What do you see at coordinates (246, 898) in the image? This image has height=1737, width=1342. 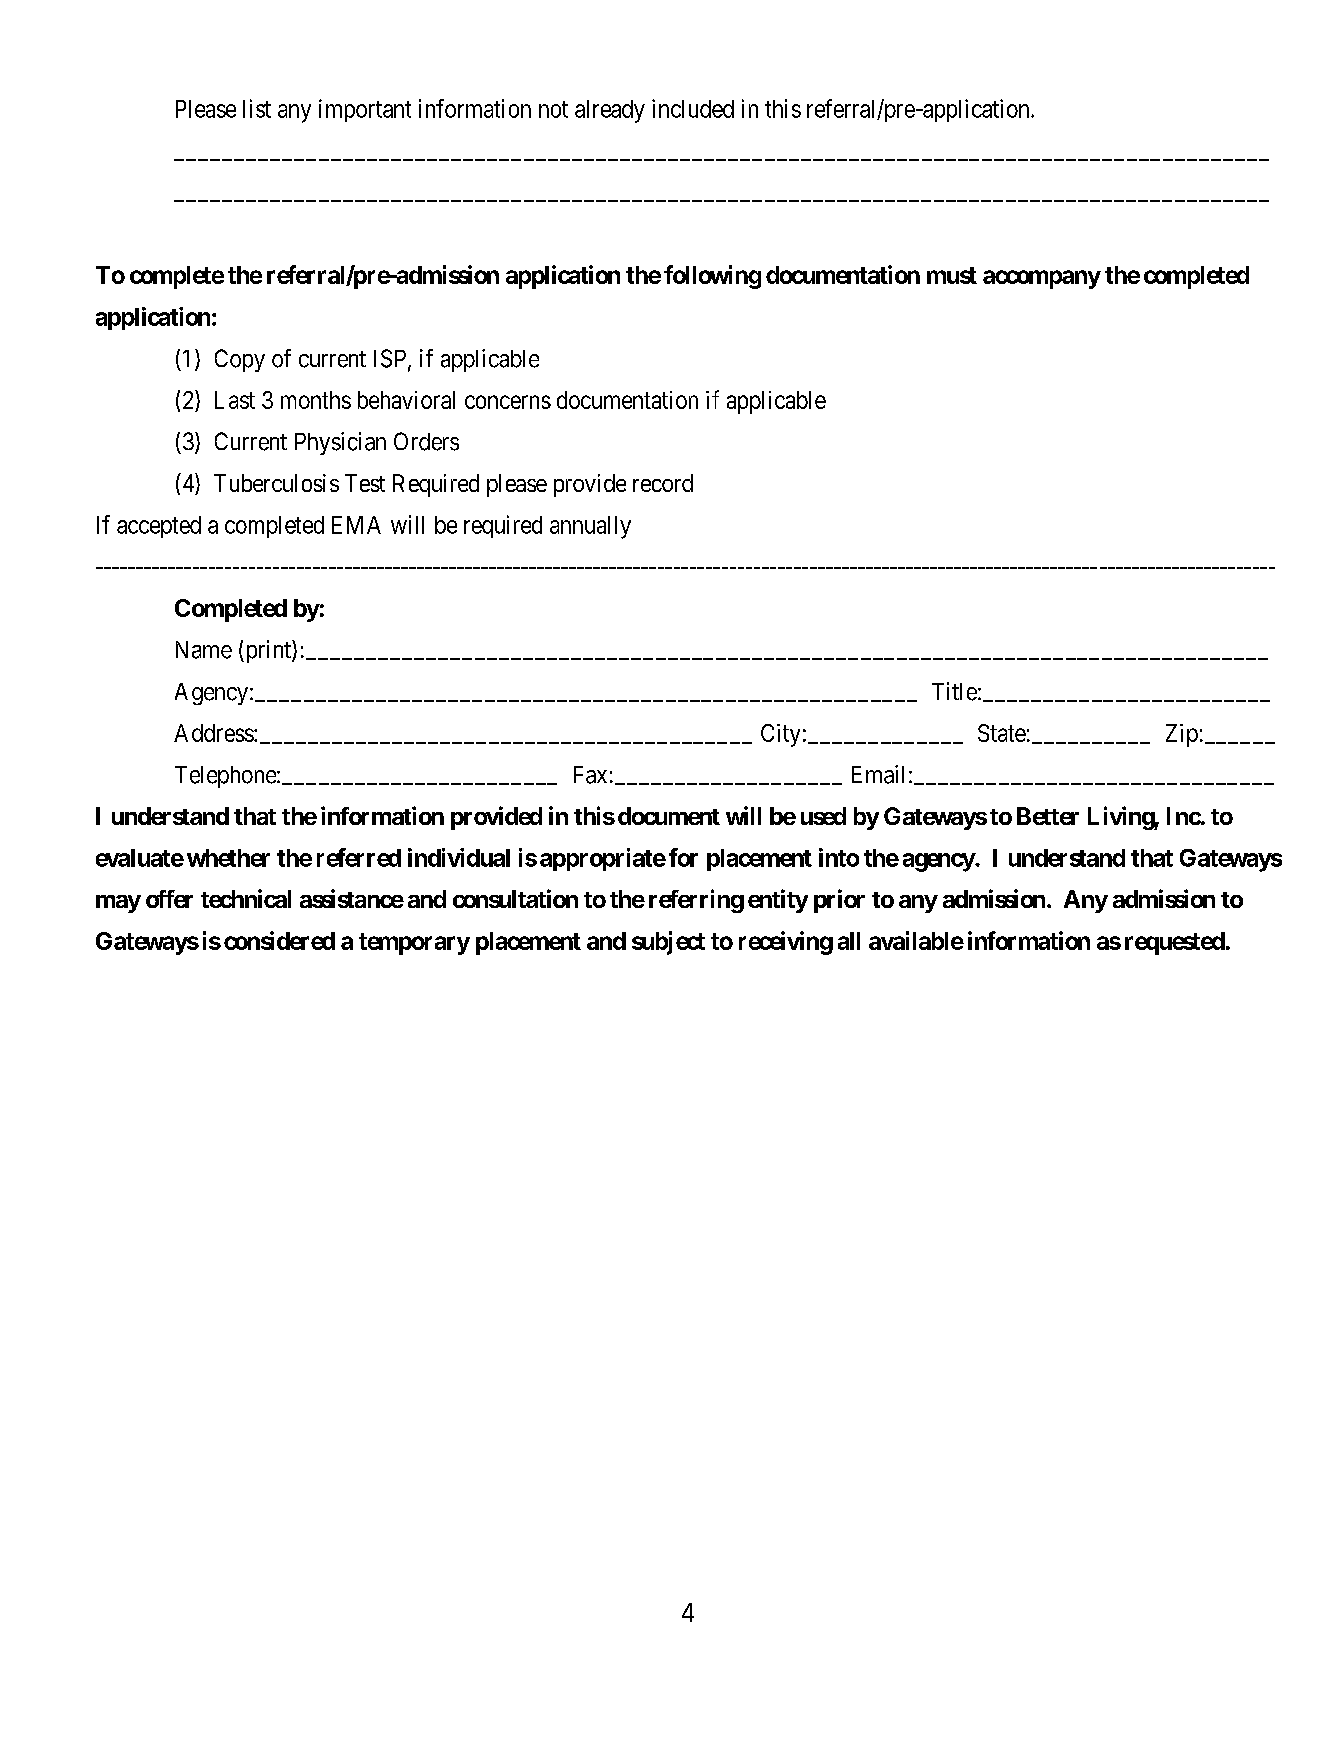 I see `technical` at bounding box center [246, 898].
